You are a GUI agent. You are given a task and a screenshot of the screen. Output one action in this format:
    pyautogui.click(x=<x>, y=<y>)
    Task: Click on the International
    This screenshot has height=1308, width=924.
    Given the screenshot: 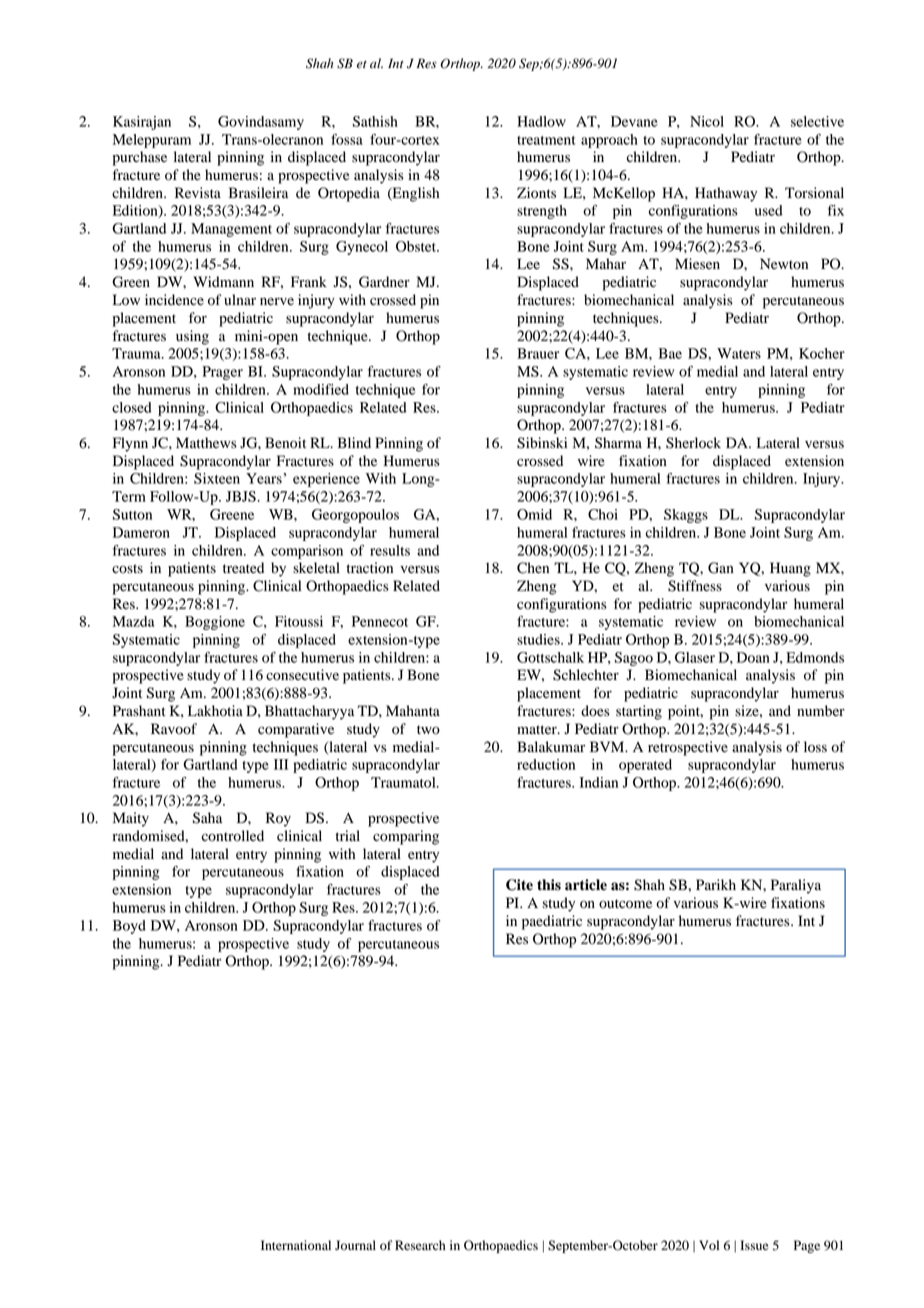 What is the action you would take?
    pyautogui.click(x=296, y=1245)
